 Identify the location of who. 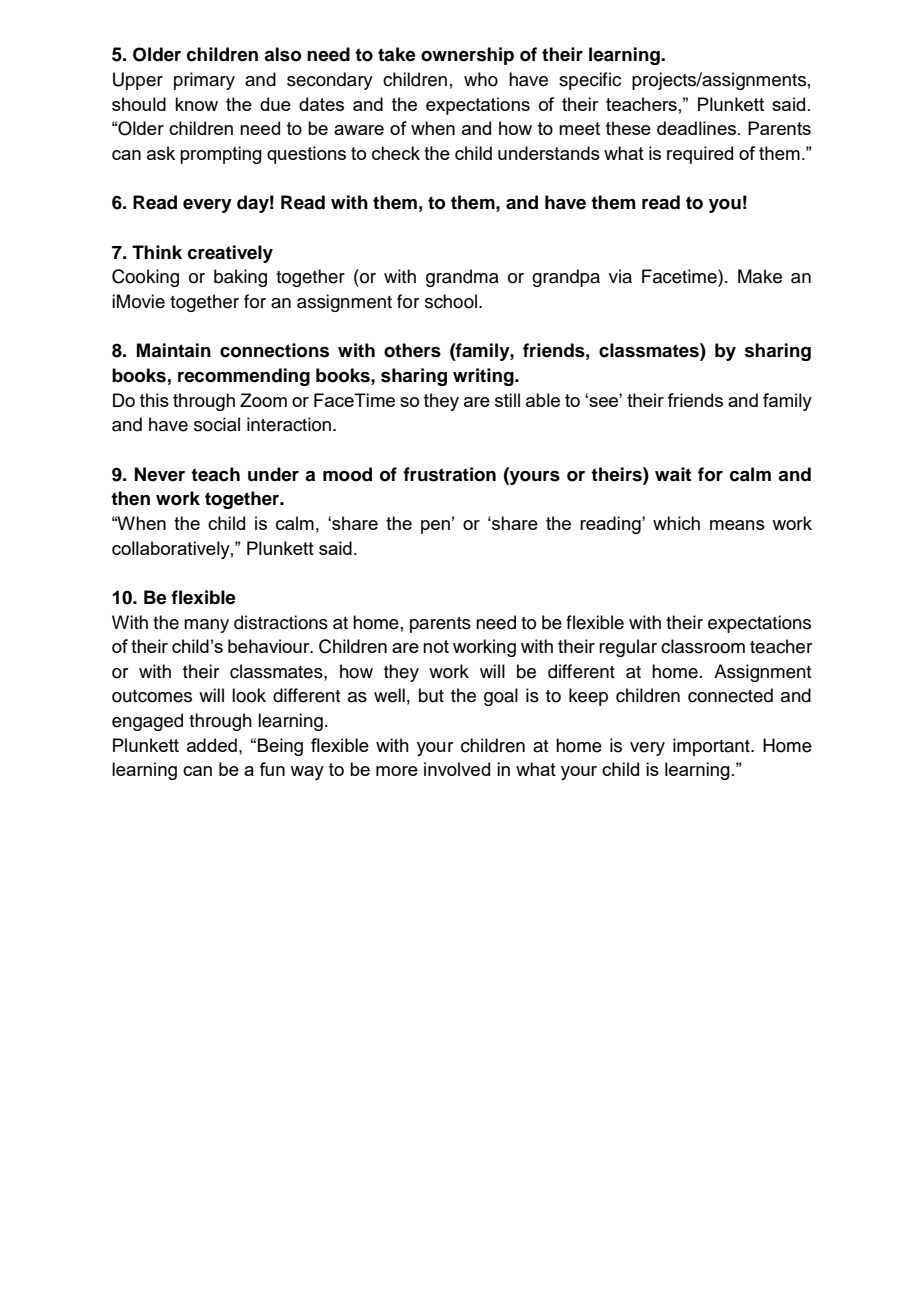
(481, 79).
